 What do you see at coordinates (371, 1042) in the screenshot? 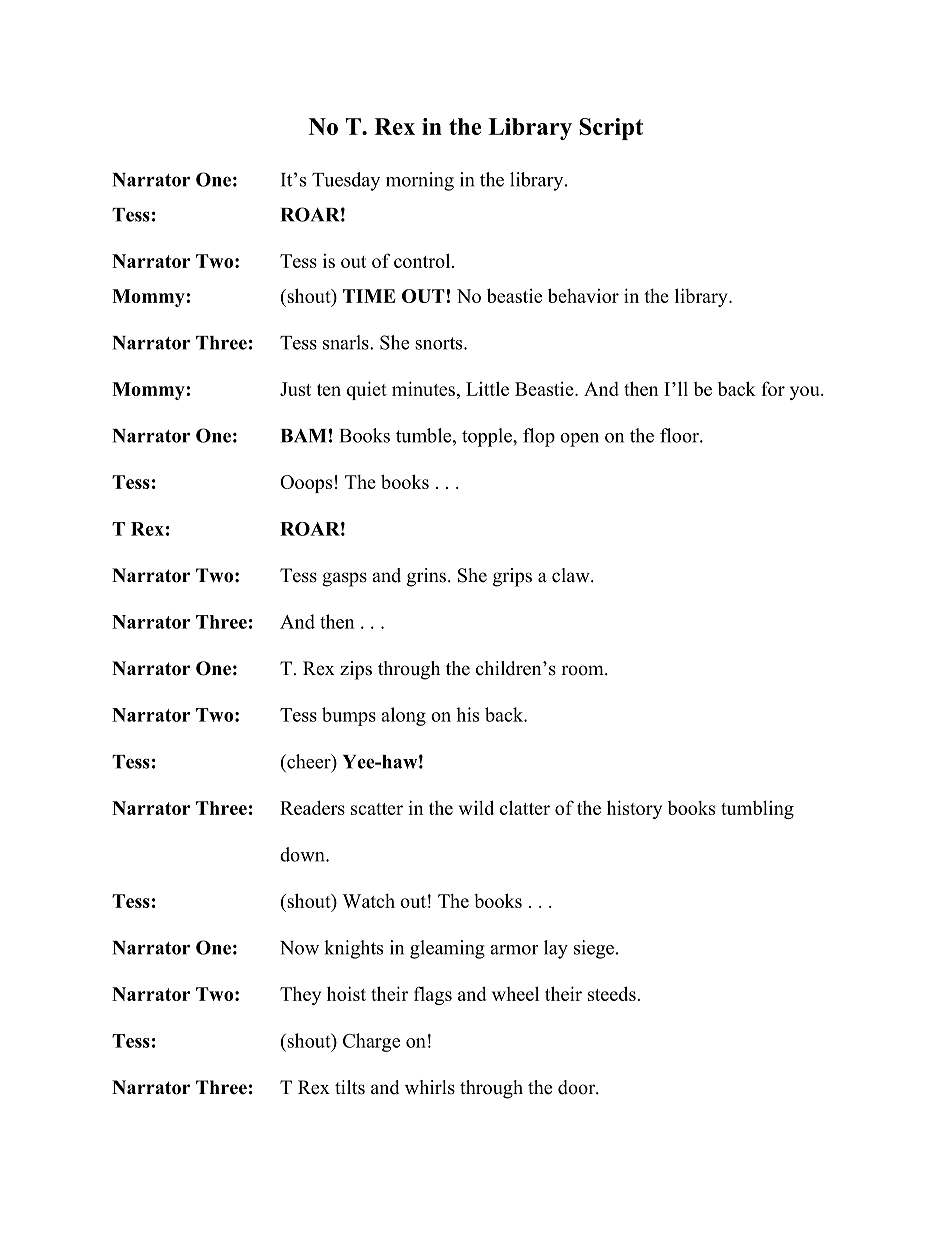
I see `Charge` at bounding box center [371, 1042].
